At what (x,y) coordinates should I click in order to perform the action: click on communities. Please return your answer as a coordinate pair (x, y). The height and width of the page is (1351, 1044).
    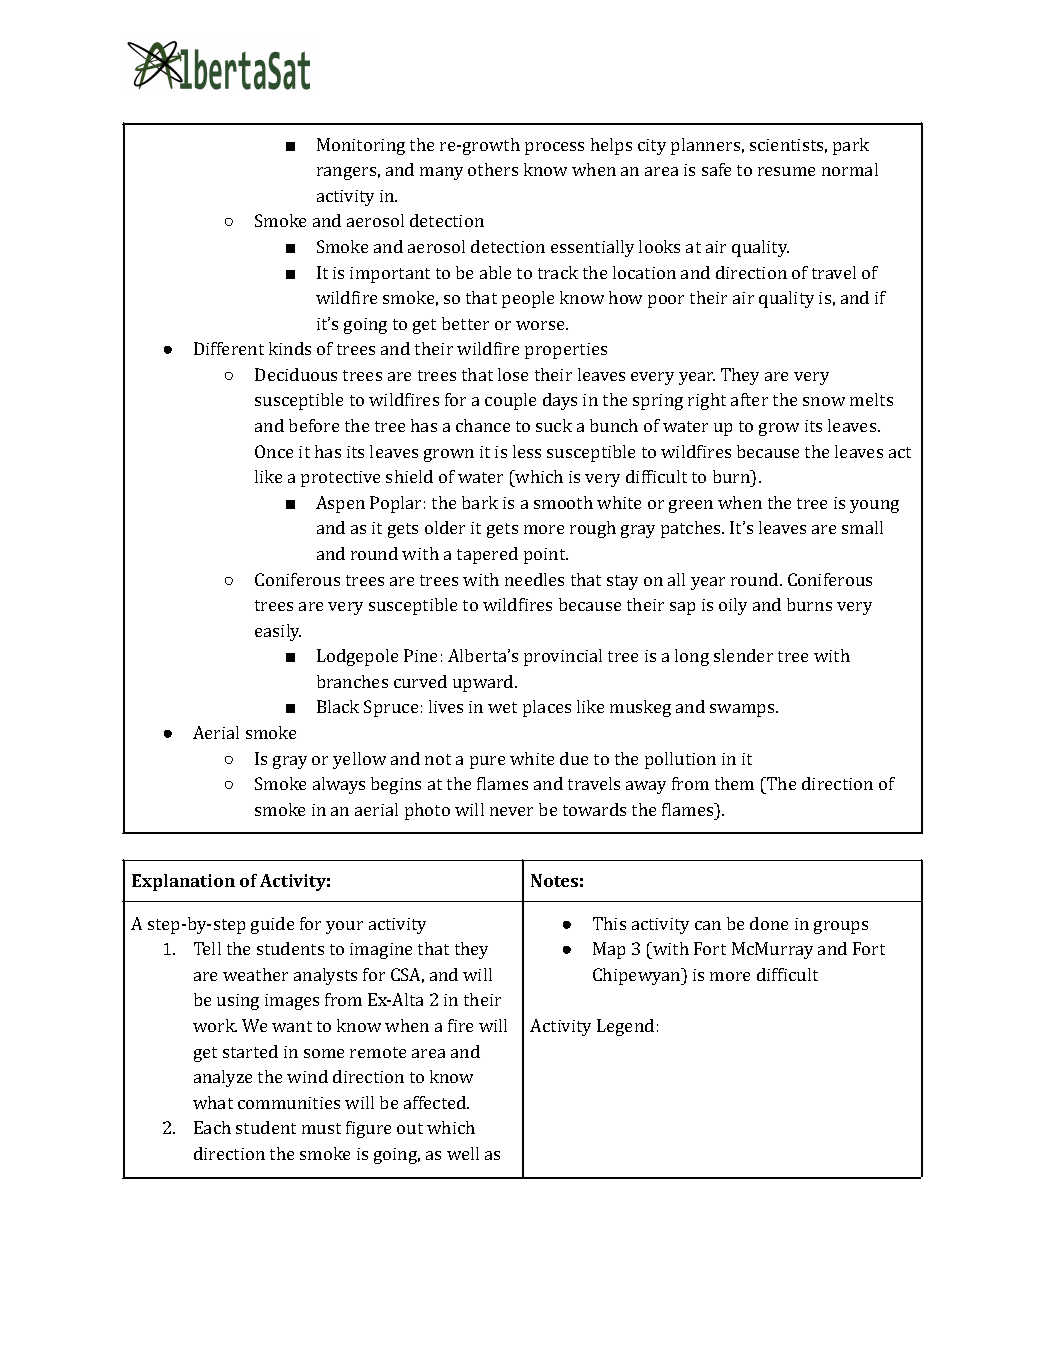
    Looking at the image, I should click on (289, 1103).
